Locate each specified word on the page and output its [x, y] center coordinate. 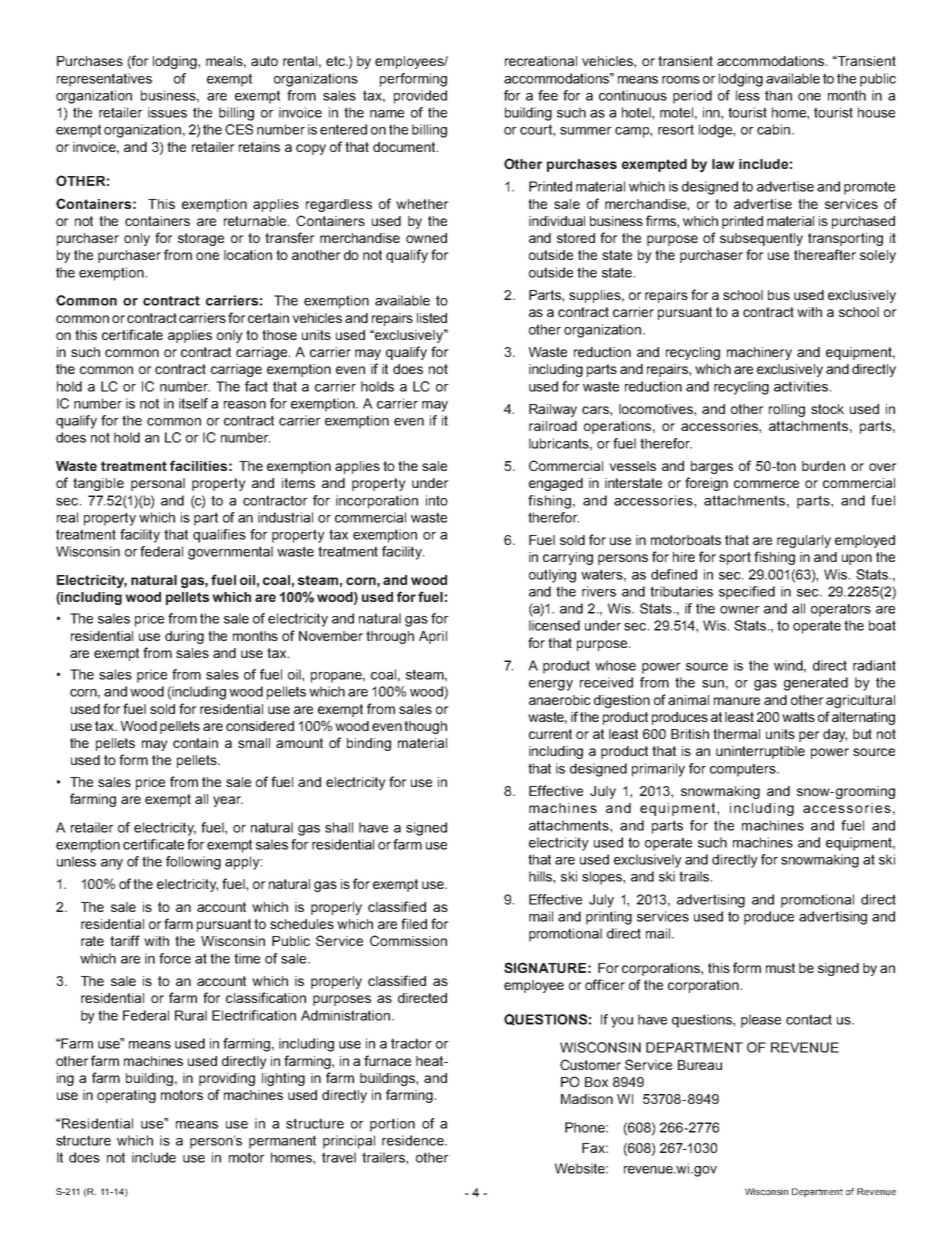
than [778, 95]
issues [167, 112]
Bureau [700, 1065]
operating [126, 1096]
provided [420, 97]
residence [414, 1140]
